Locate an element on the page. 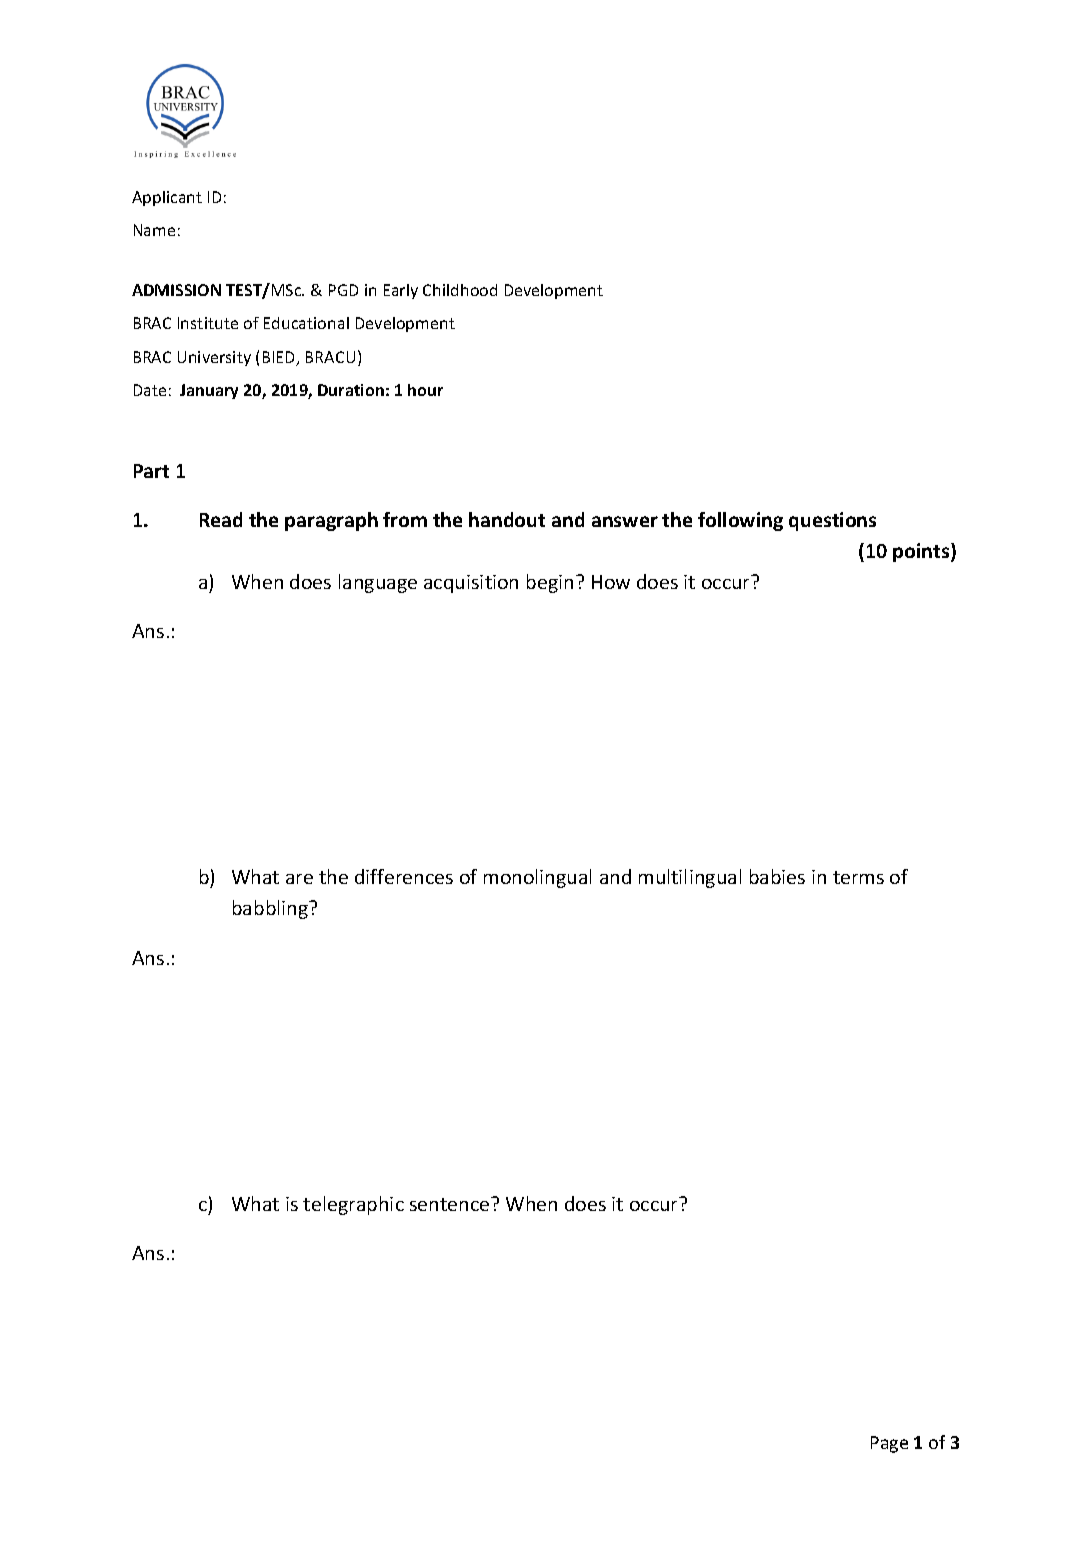 This document has width=1092, height=1545. sentence is located at coordinates (451, 1204).
